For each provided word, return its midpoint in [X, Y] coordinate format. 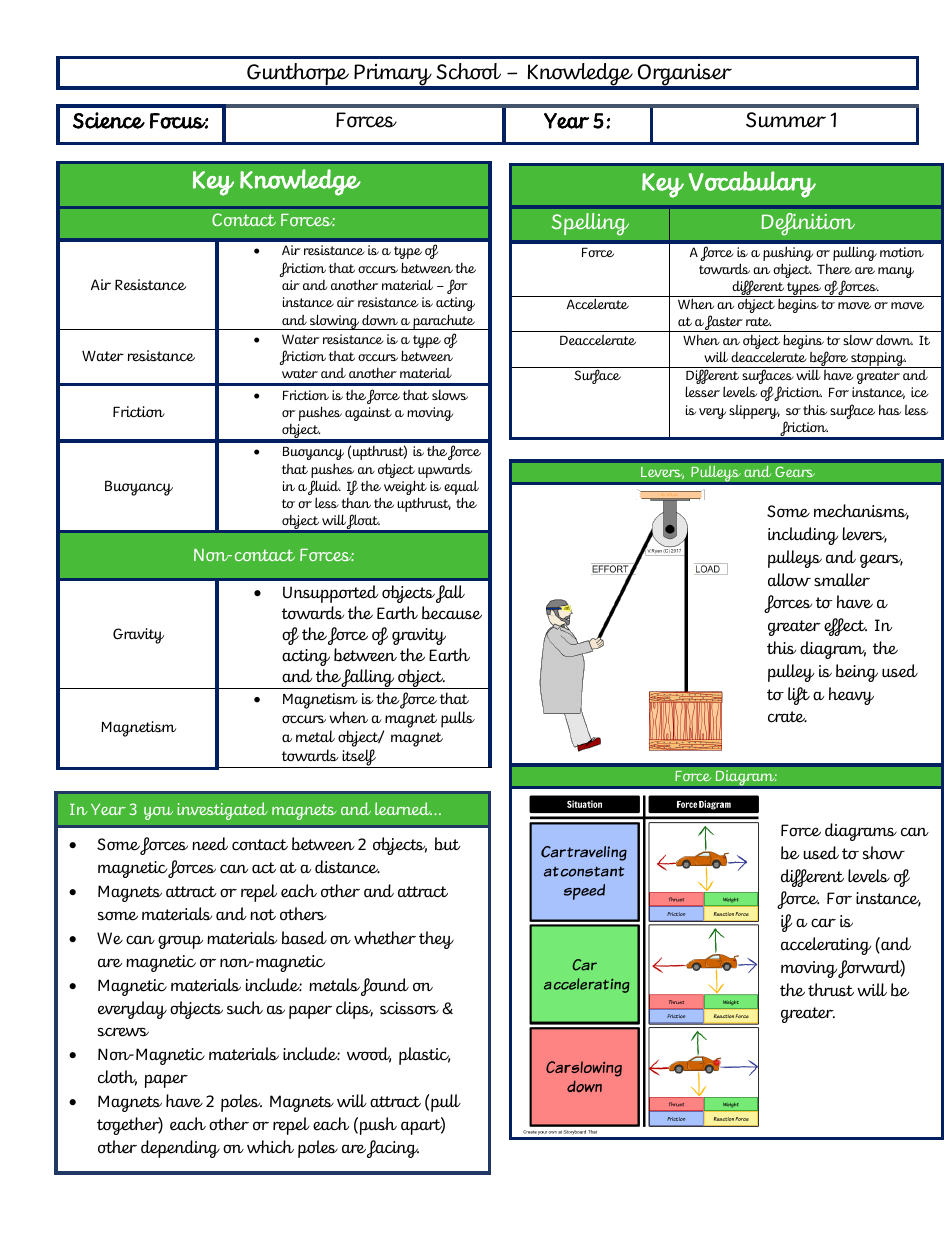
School [468, 71]
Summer [786, 120]
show [884, 853]
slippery [754, 412]
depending [180, 1149]
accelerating [826, 946]
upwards [445, 470]
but [448, 844]
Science [109, 120]
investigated [222, 811]
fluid [324, 489]
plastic [424, 1056]
